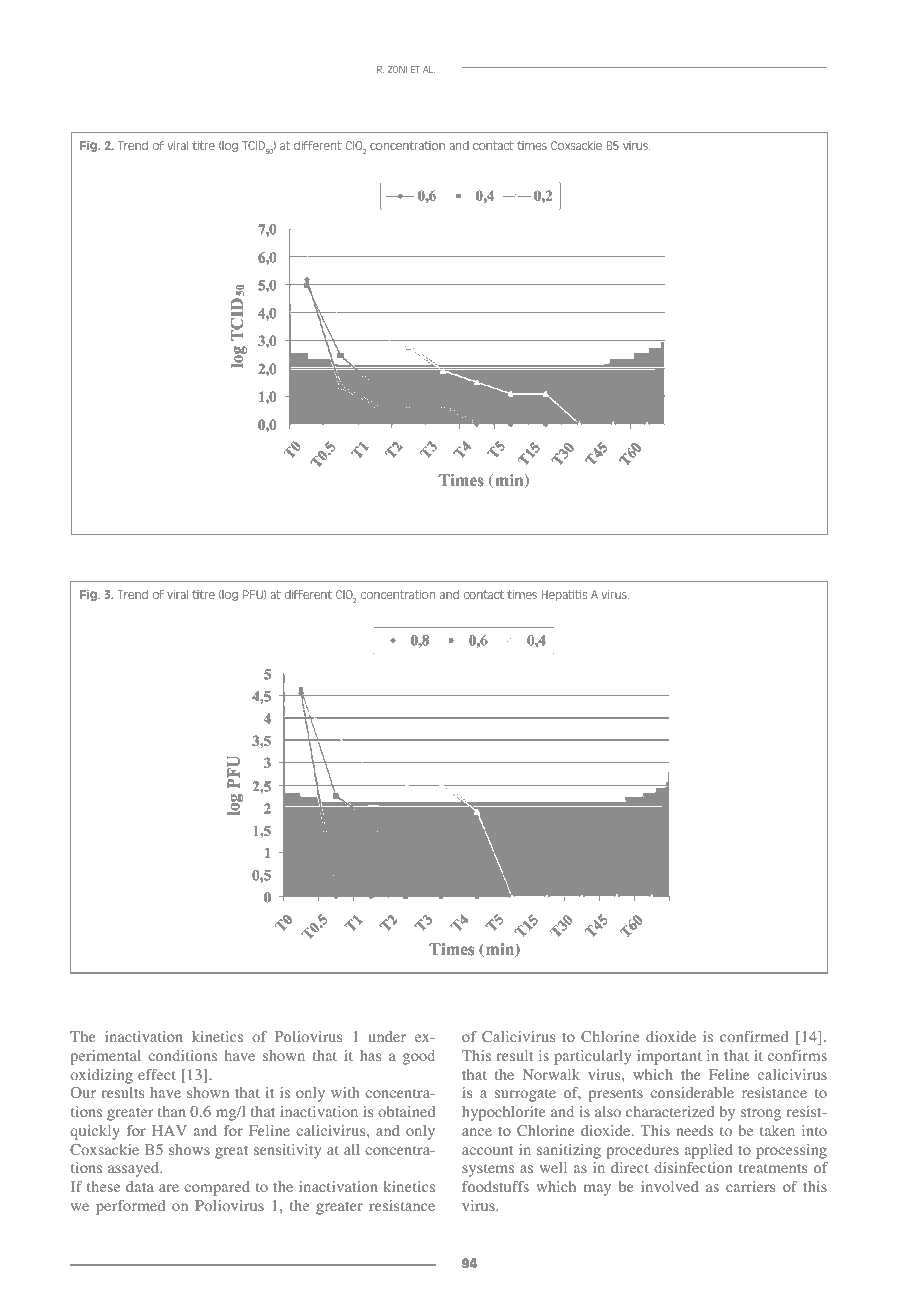 This document has height=1308, width=924. What do you see at coordinates (750, 1186) in the document?
I see `carriers` at bounding box center [750, 1186].
